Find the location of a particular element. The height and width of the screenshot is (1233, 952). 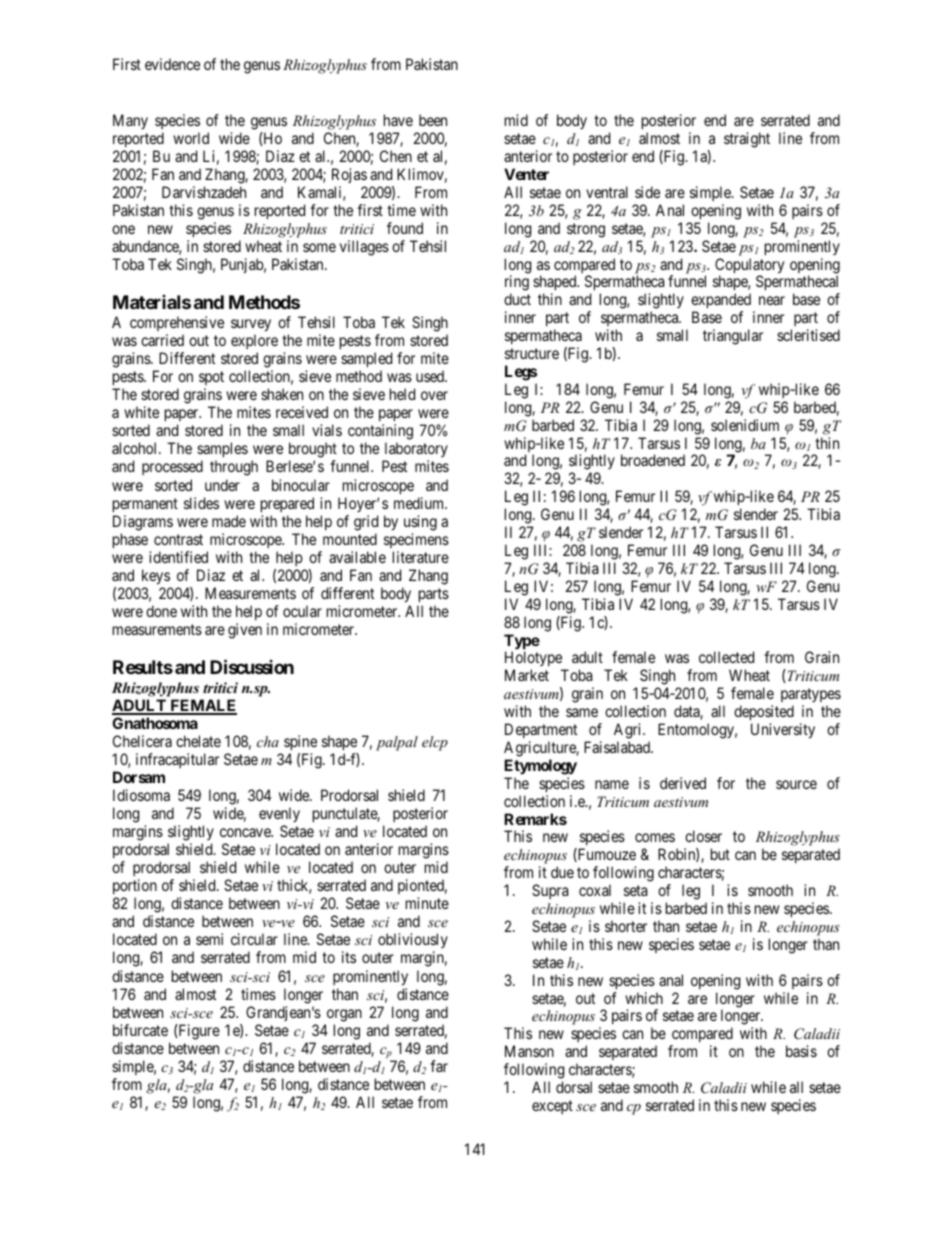

been is located at coordinates (433, 120).
